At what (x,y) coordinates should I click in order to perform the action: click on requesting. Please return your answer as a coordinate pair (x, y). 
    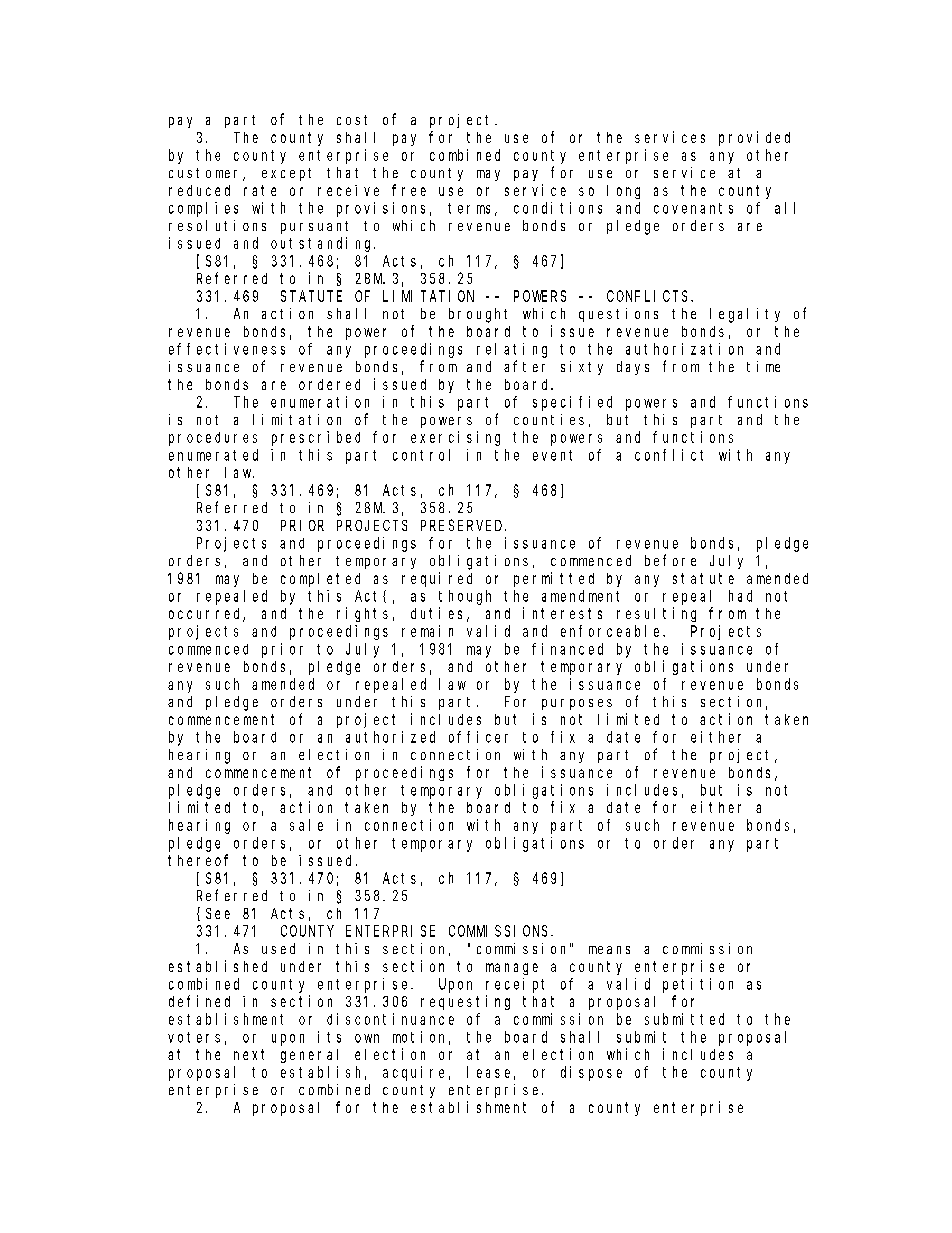
    Looking at the image, I should click on (465, 1002).
